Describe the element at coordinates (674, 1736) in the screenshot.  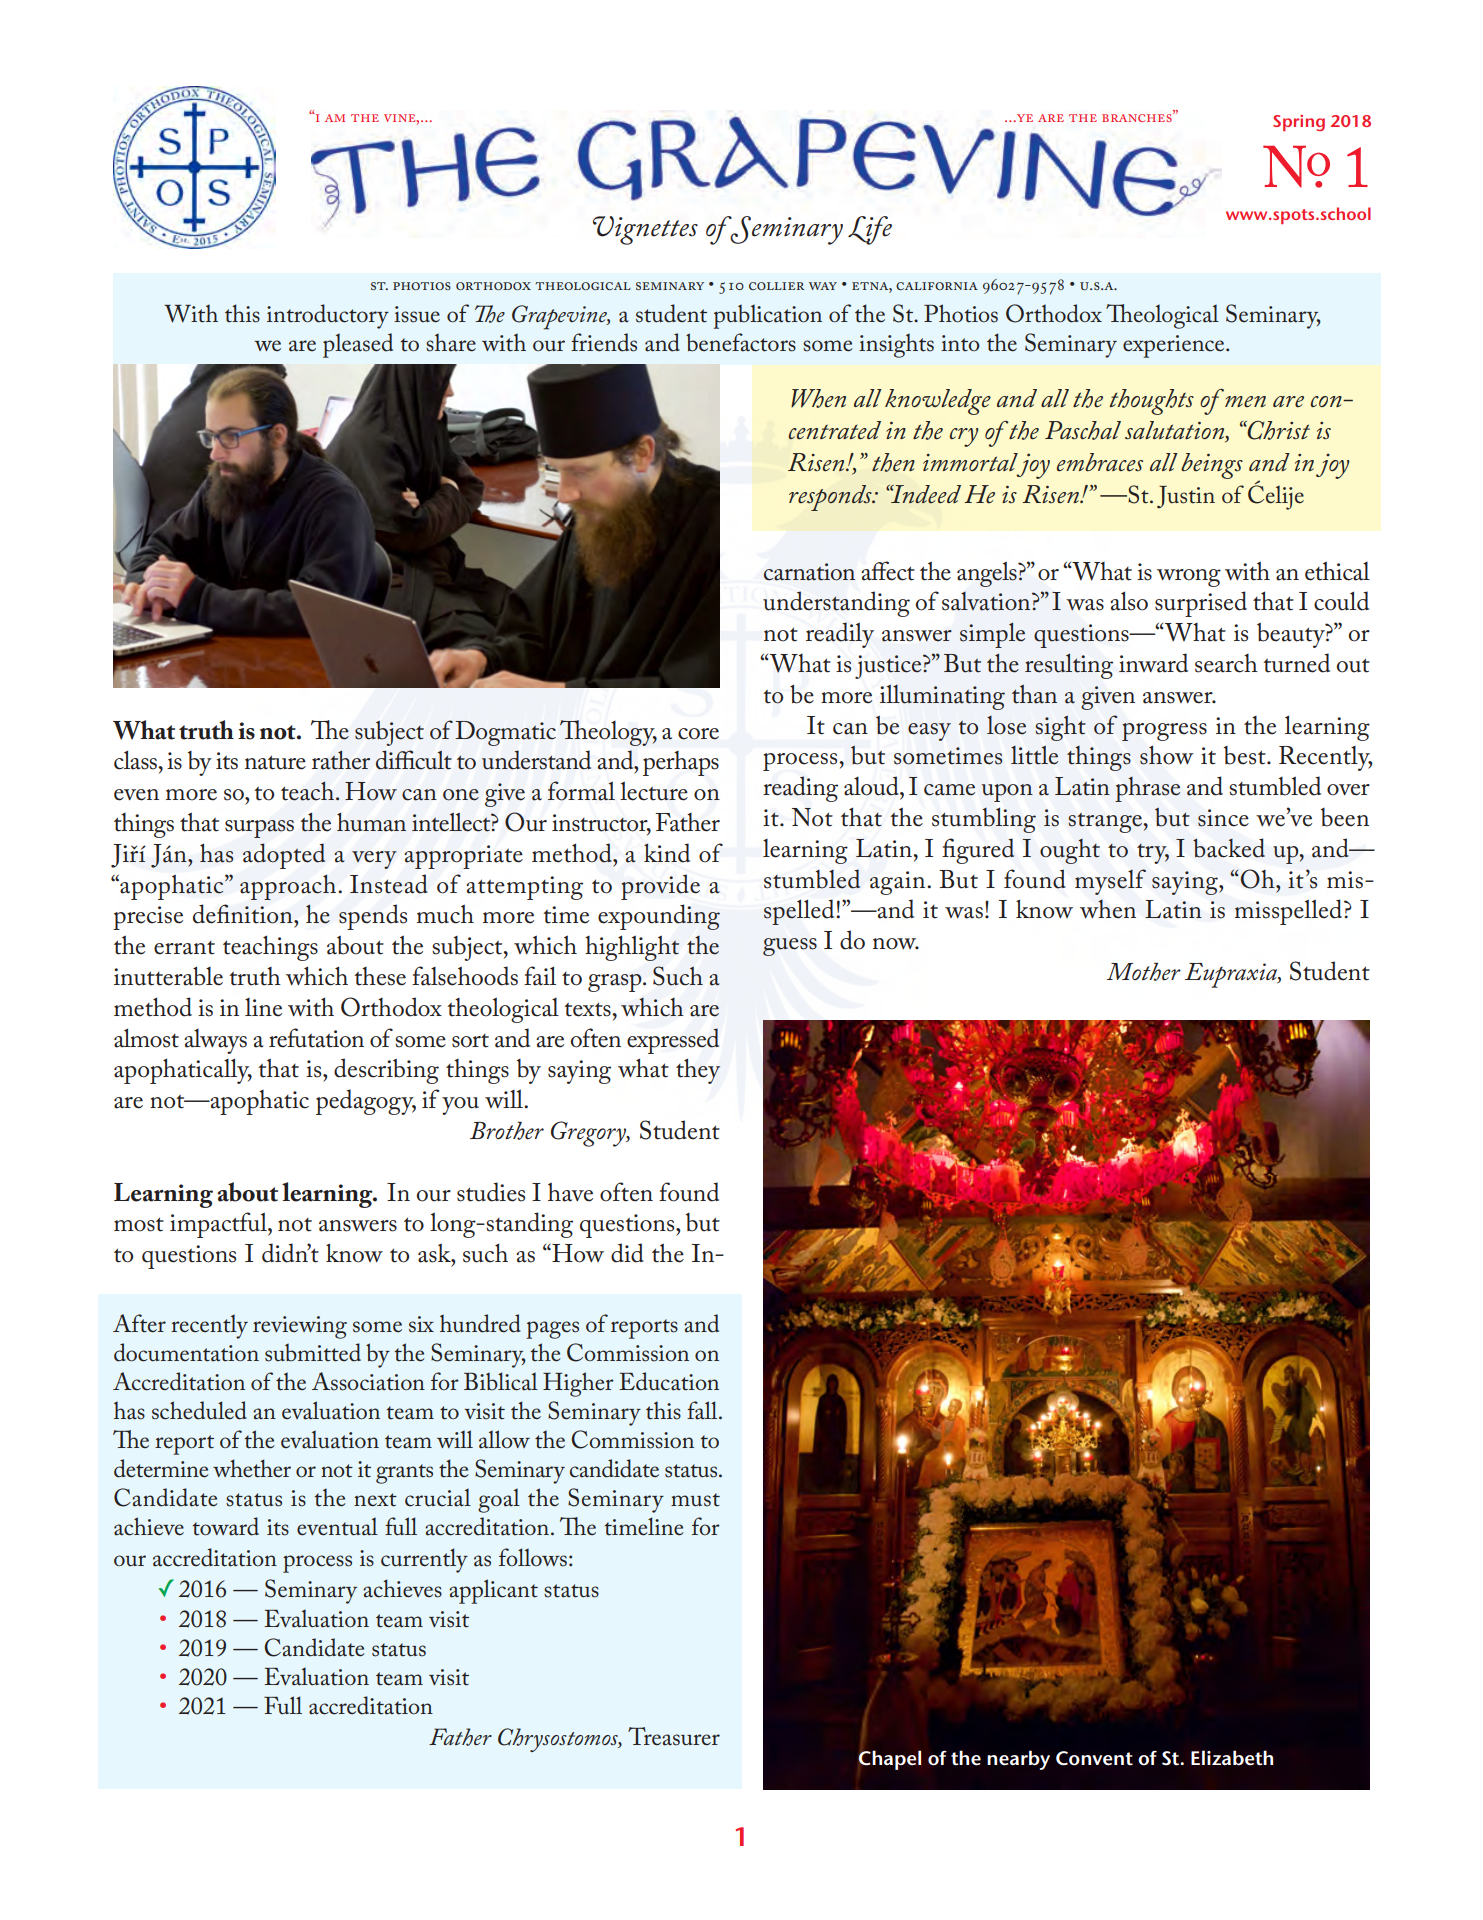
I see `Treasurer` at that location.
